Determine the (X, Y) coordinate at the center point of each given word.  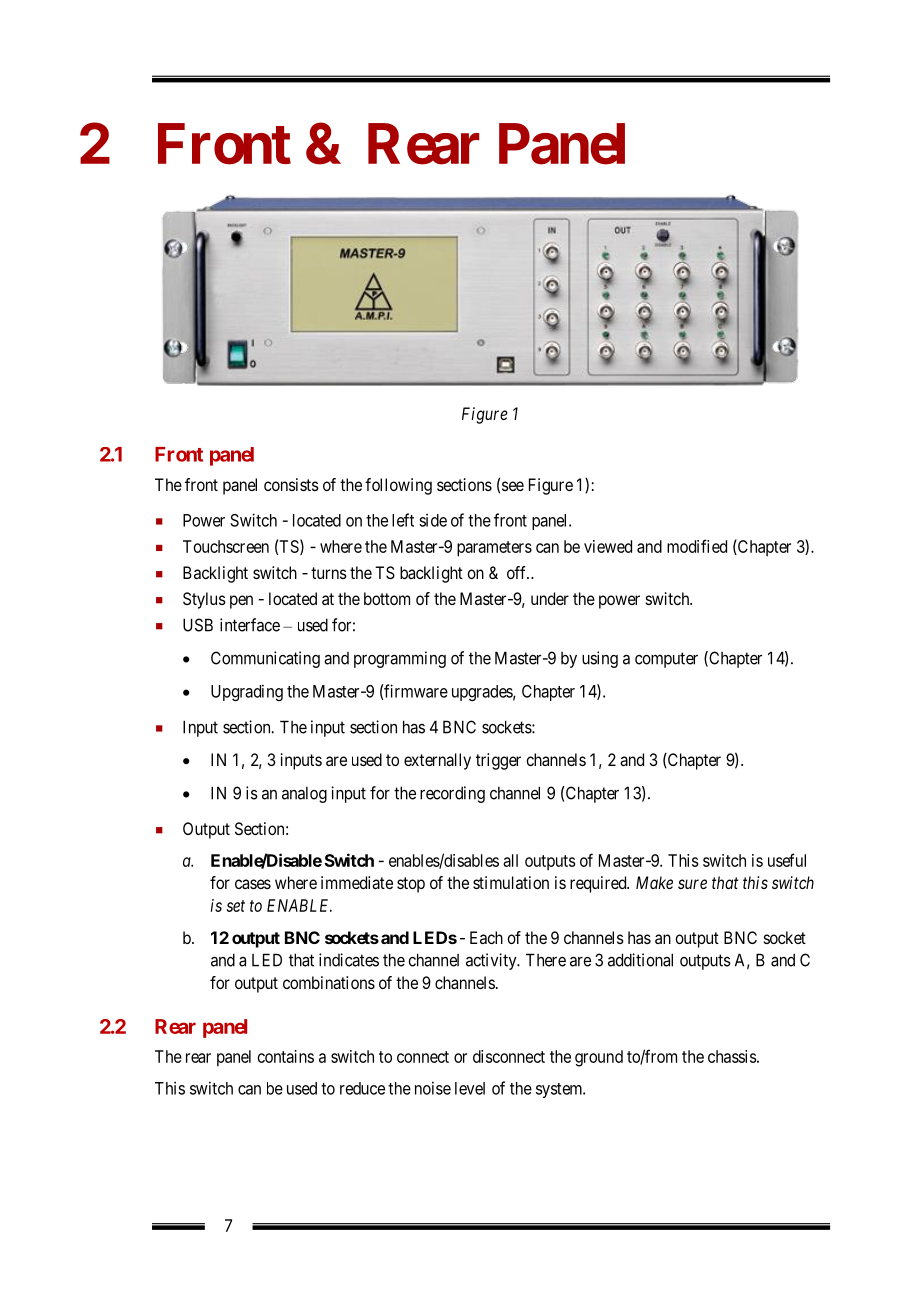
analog (304, 795)
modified (697, 546)
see (513, 486)
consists (291, 484)
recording (452, 794)
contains (286, 1056)
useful (787, 860)
